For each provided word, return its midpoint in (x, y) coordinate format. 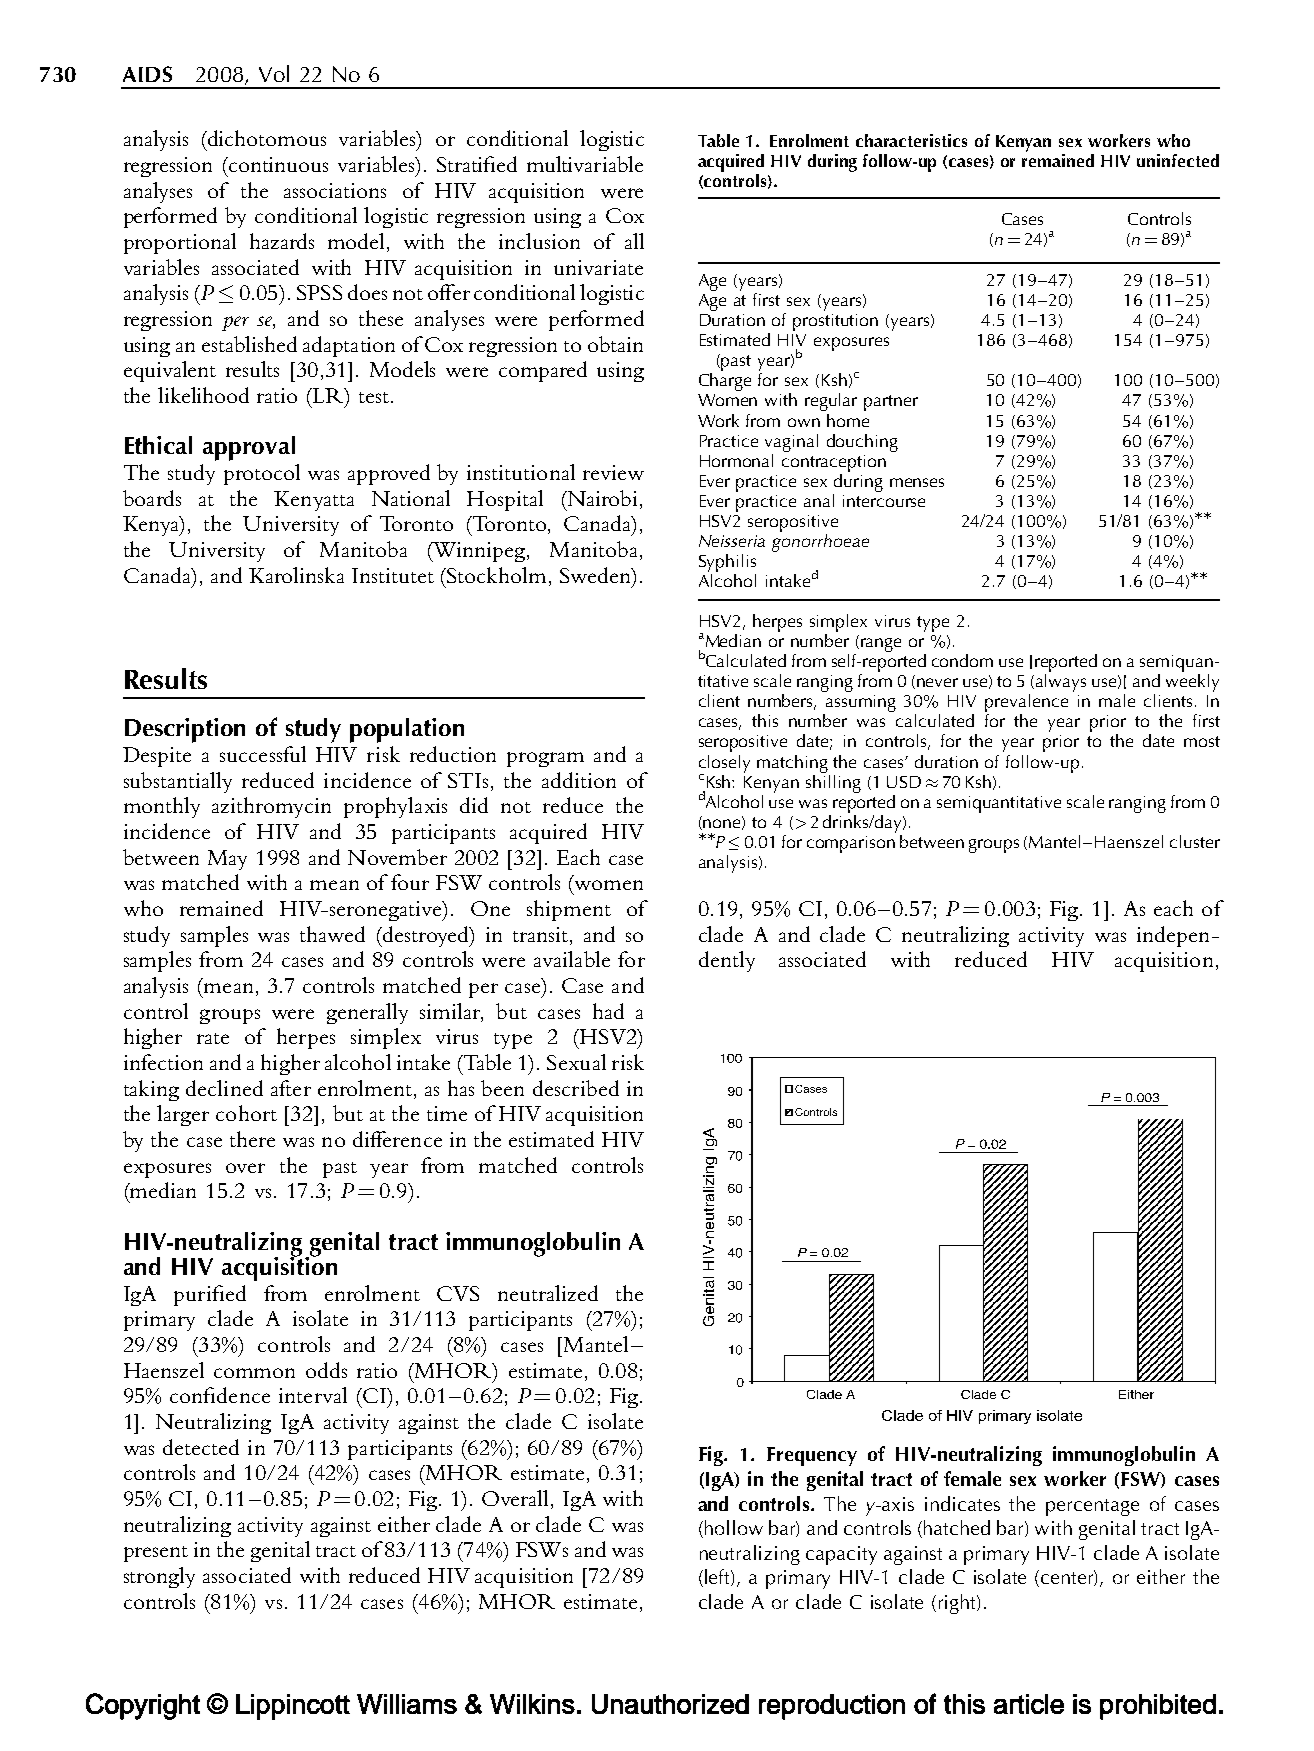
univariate (598, 267)
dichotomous (266, 138)
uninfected (1178, 160)
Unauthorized (670, 1704)
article (1029, 1704)
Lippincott (293, 1707)
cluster (1195, 841)
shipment (569, 910)
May (227, 860)
